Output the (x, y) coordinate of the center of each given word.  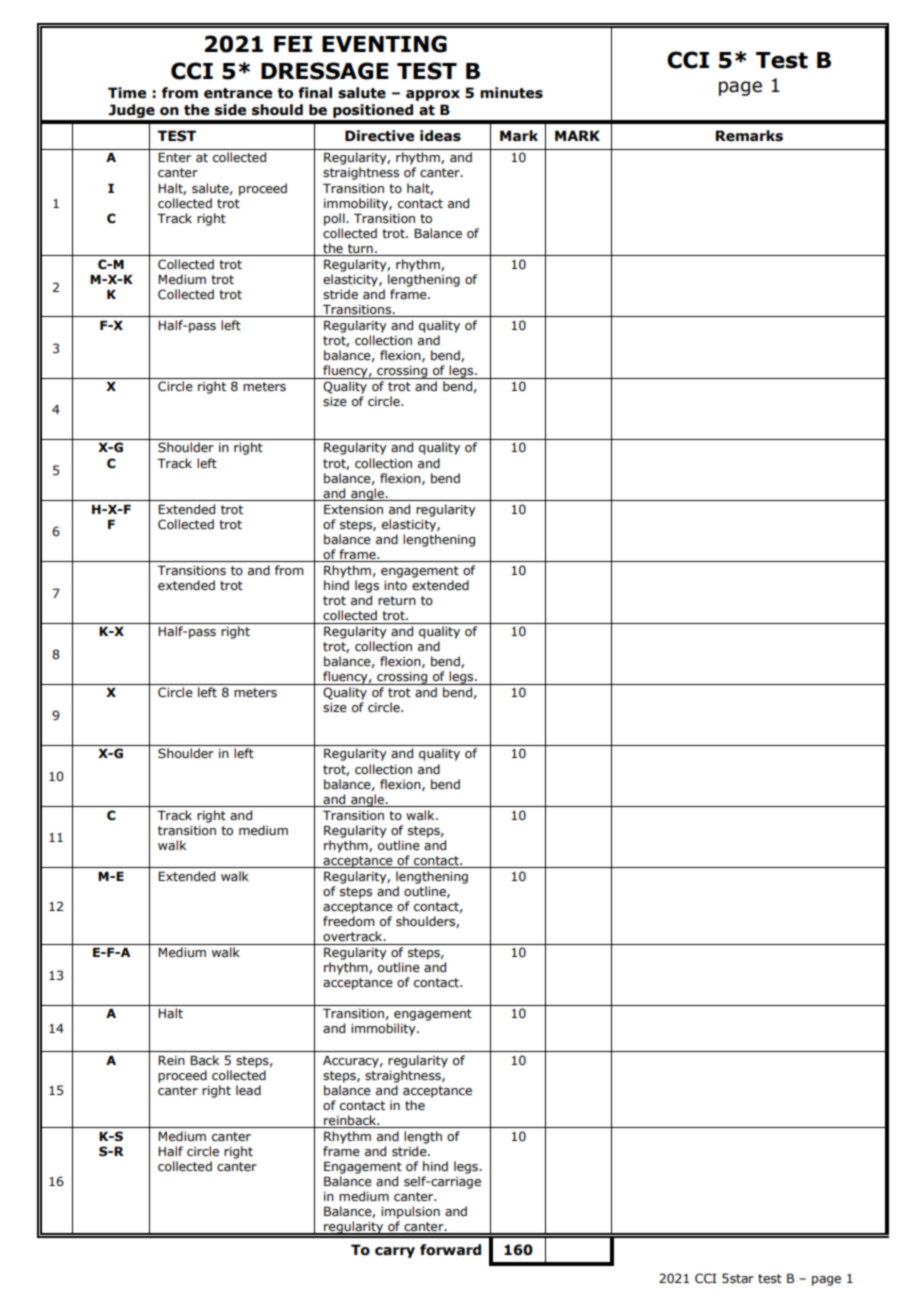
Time (127, 93)
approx (433, 95)
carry (395, 1252)
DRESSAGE (325, 71)
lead (248, 1090)
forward (450, 1250)
